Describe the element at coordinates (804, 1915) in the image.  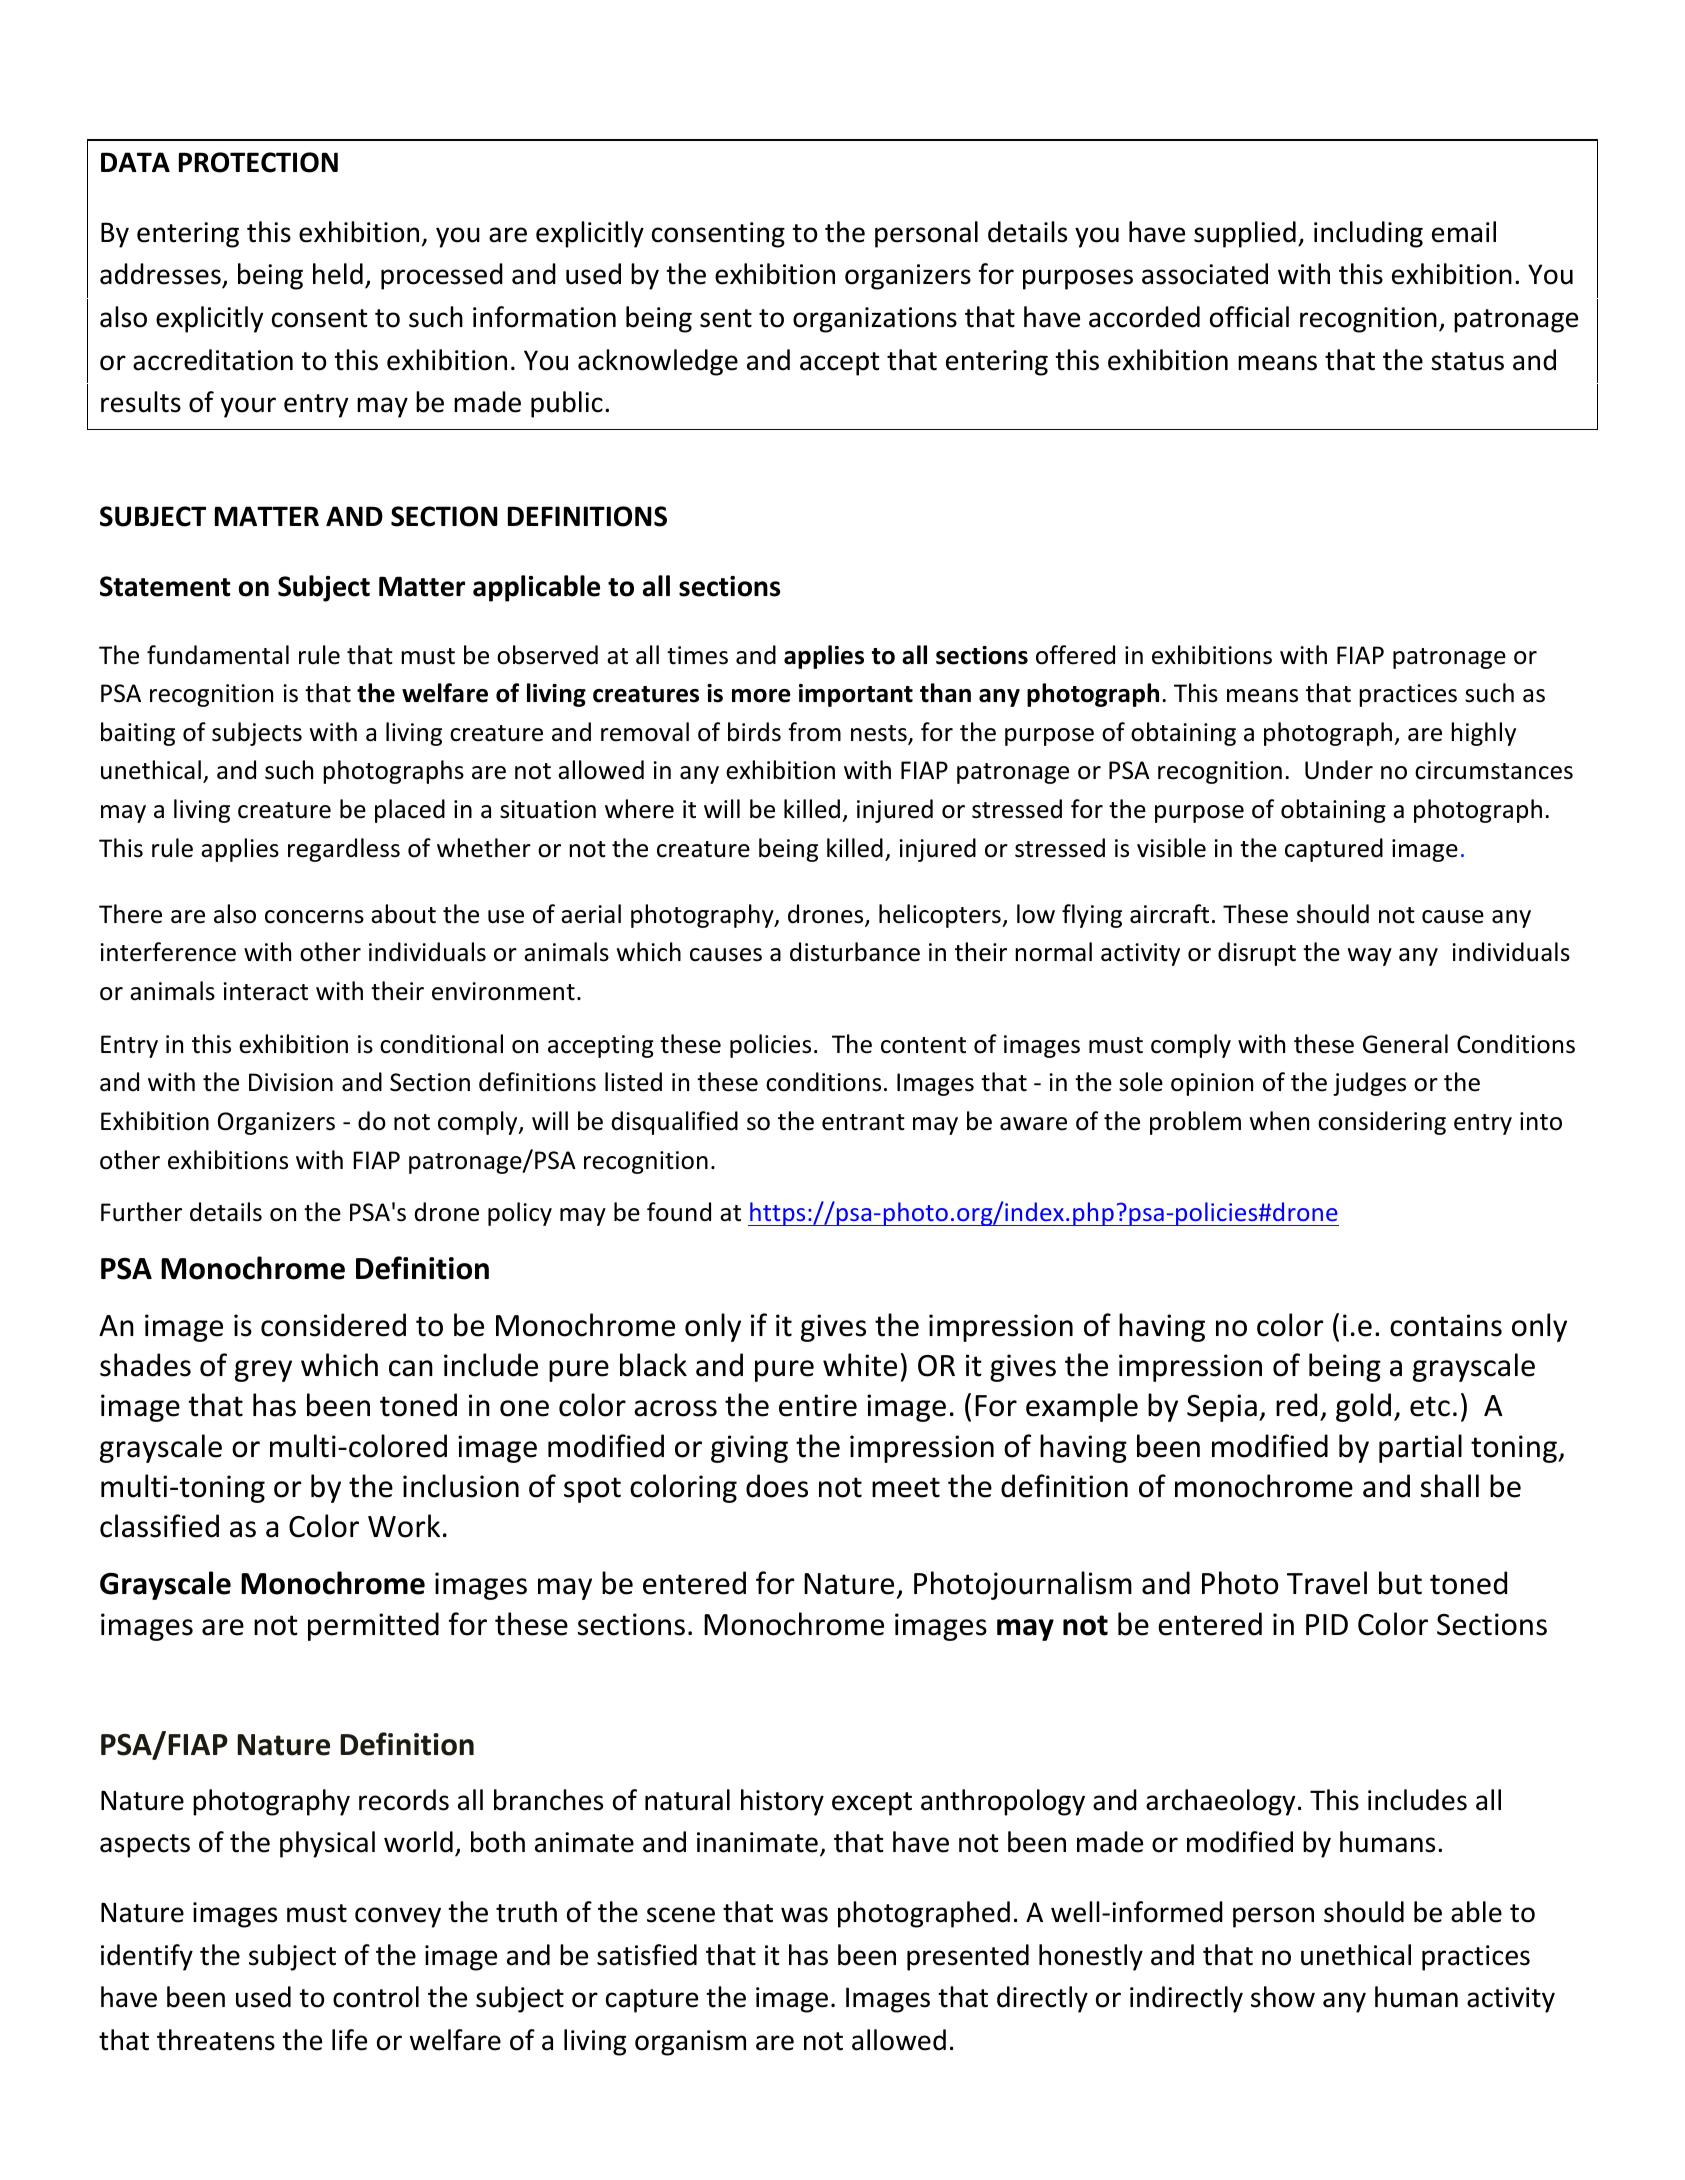
I see `was` at that location.
